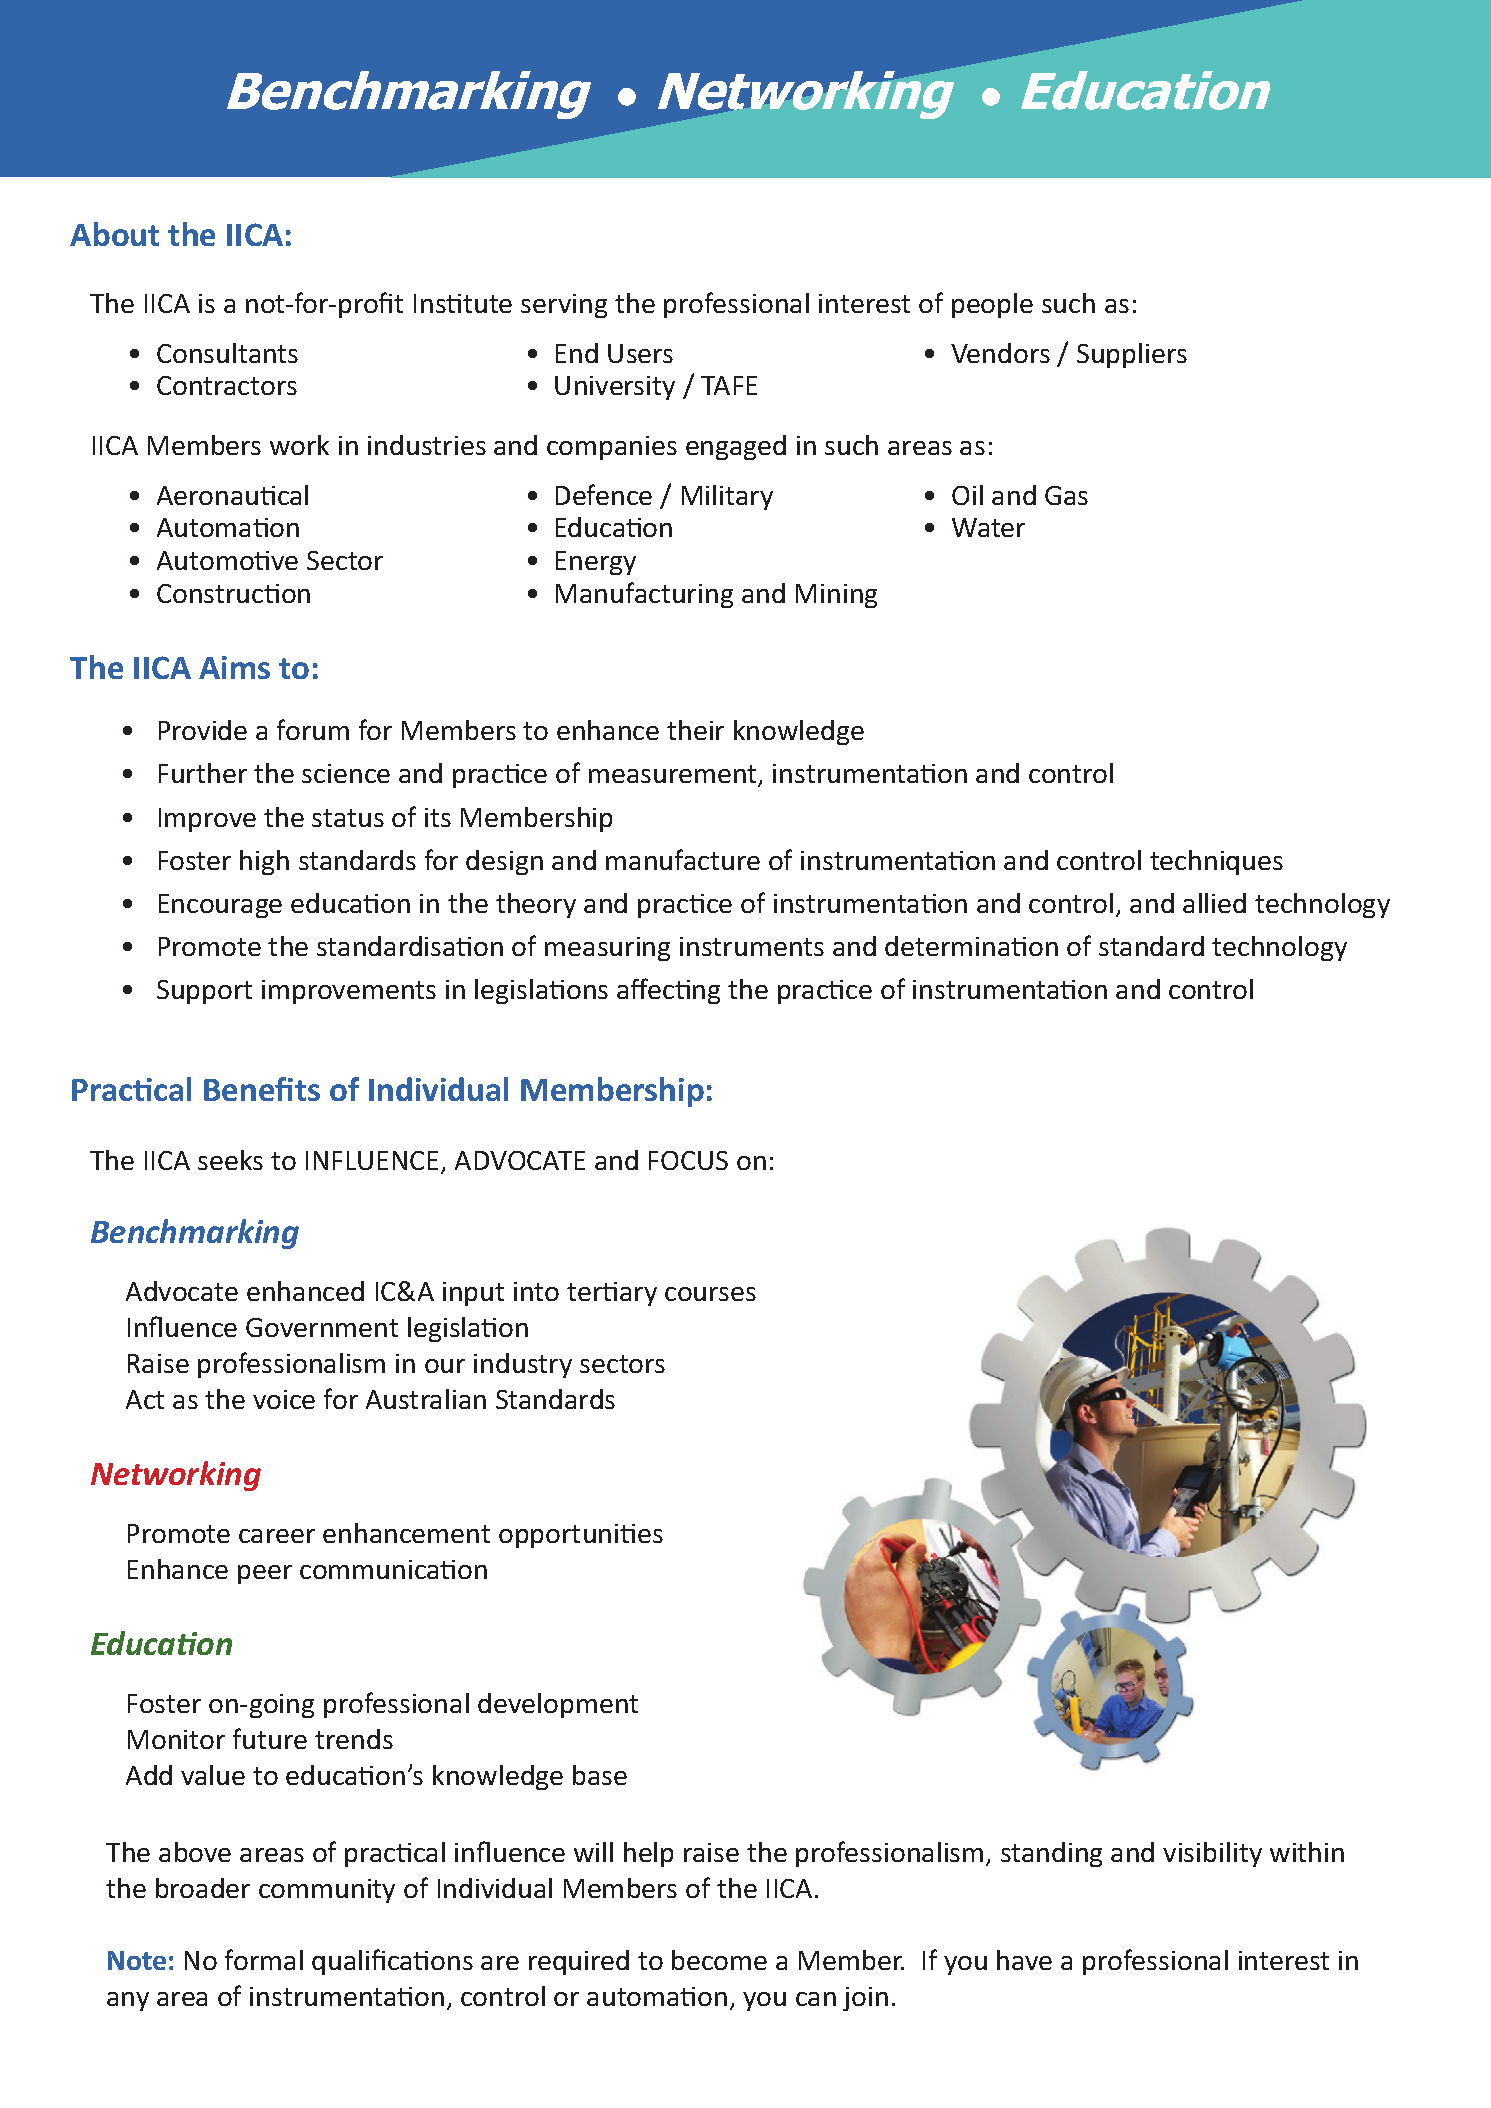 Image resolution: width=1491 pixels, height=2108 pixels. What do you see at coordinates (640, 353) in the page?
I see `Users` at bounding box center [640, 353].
